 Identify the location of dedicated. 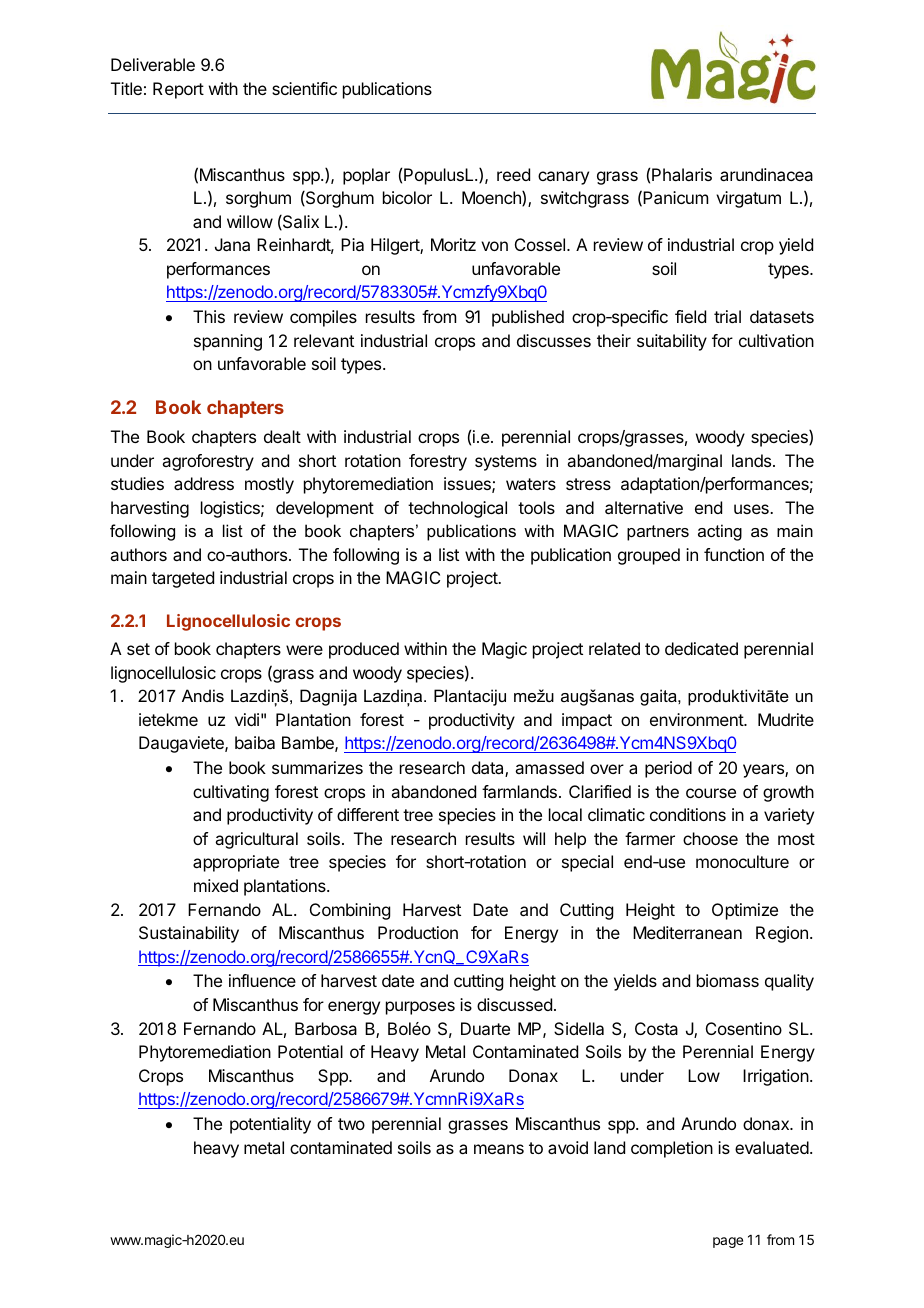
(701, 648).
